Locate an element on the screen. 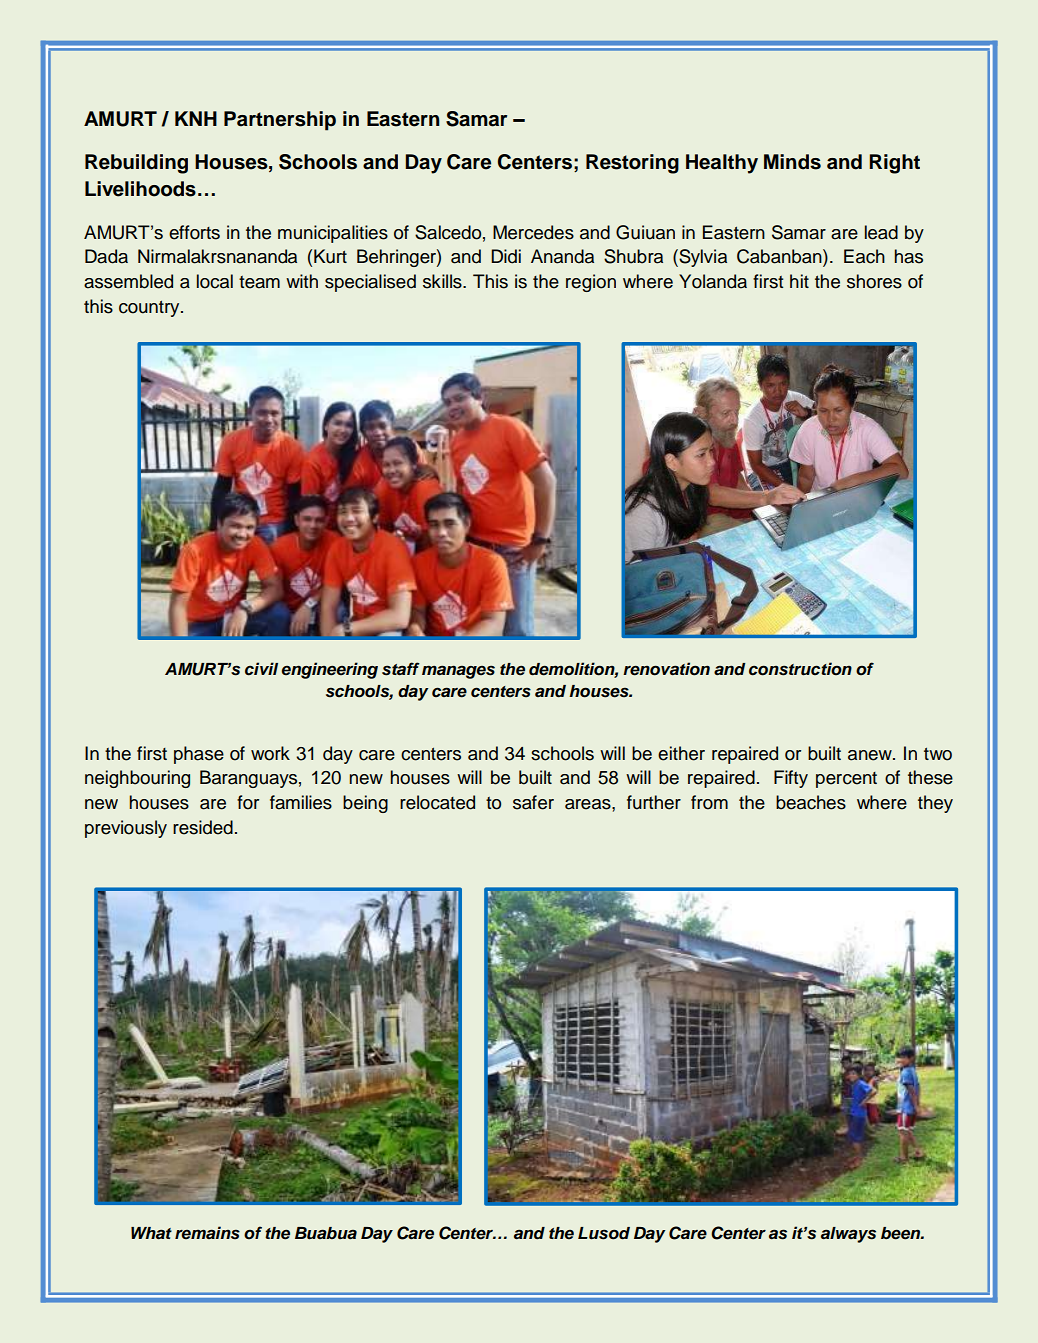  percent is located at coordinates (846, 780).
